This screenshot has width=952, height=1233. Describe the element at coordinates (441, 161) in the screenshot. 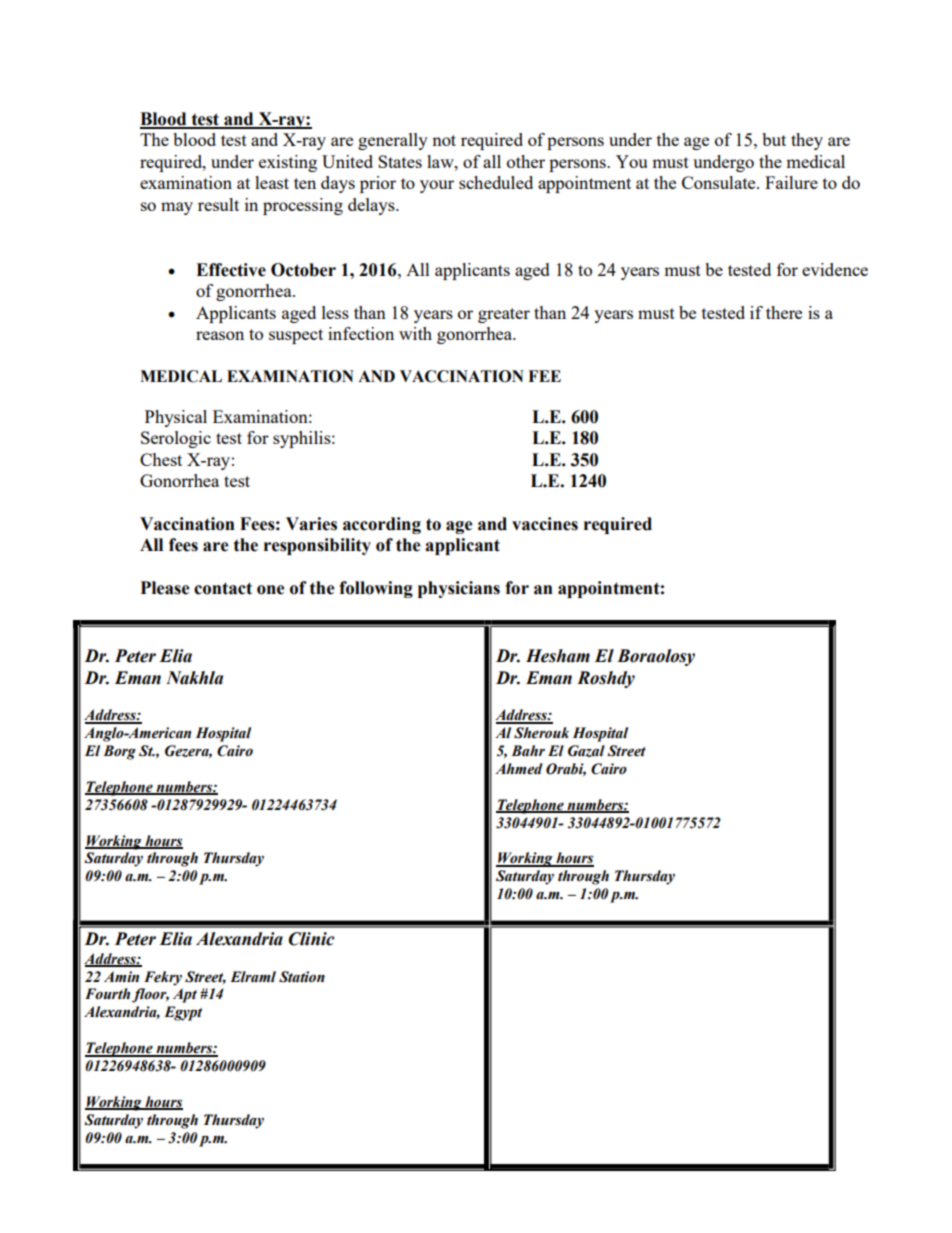

I see `law` at that location.
